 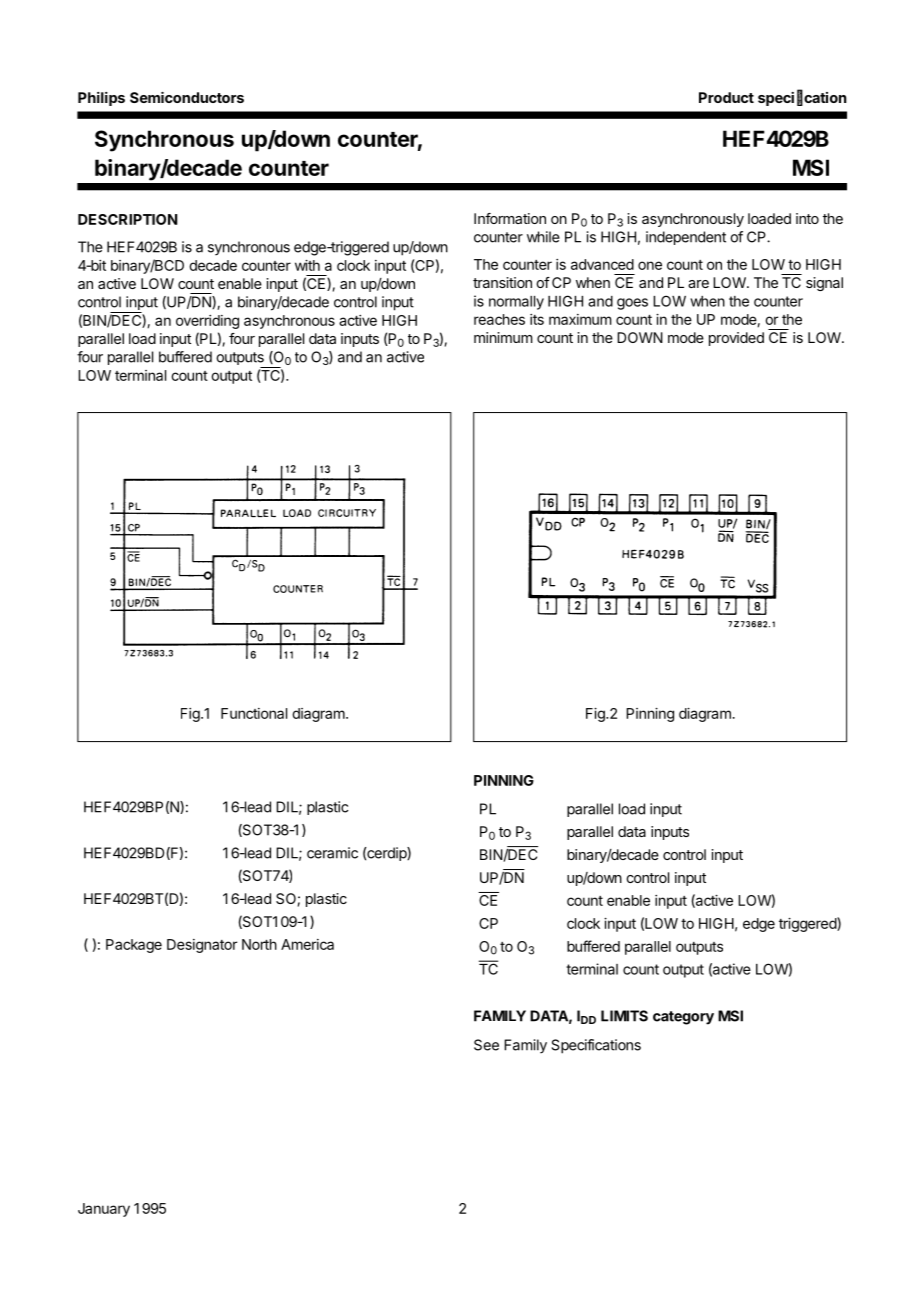 What do you see at coordinates (254, 713) in the screenshot?
I see `Functional` at bounding box center [254, 713].
